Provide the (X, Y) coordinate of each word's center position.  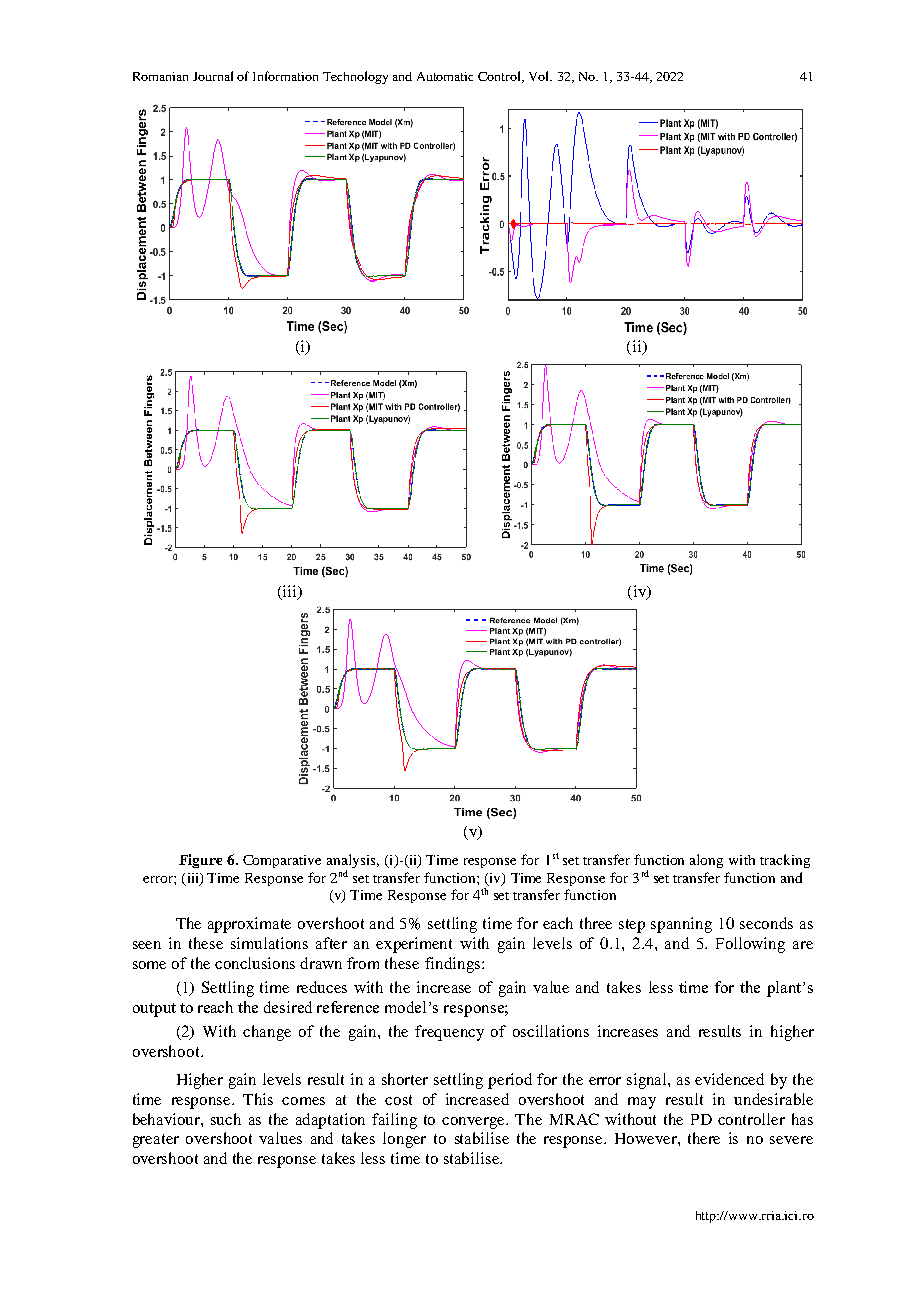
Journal (213, 76)
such (226, 1119)
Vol (540, 76)
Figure (200, 861)
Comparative (282, 861)
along (706, 861)
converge (475, 1123)
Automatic (445, 76)
